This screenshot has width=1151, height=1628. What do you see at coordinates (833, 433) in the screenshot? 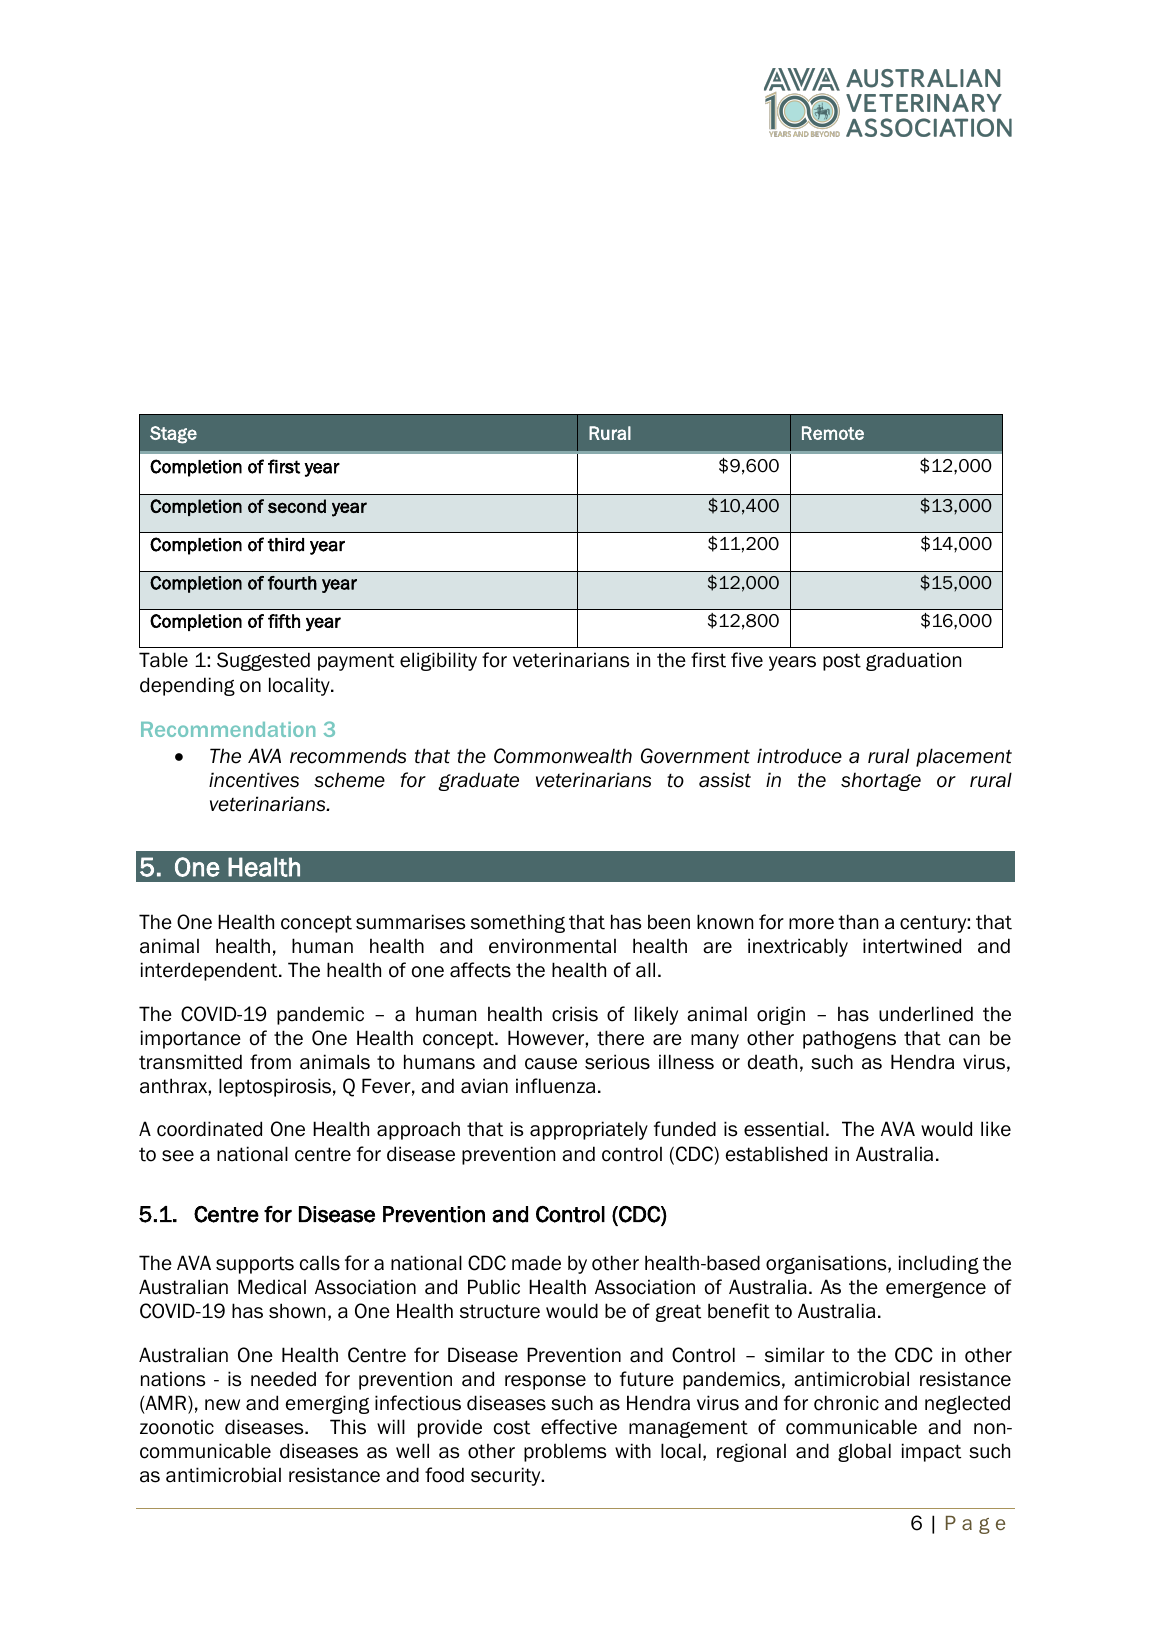
I see `Remote` at bounding box center [833, 433].
